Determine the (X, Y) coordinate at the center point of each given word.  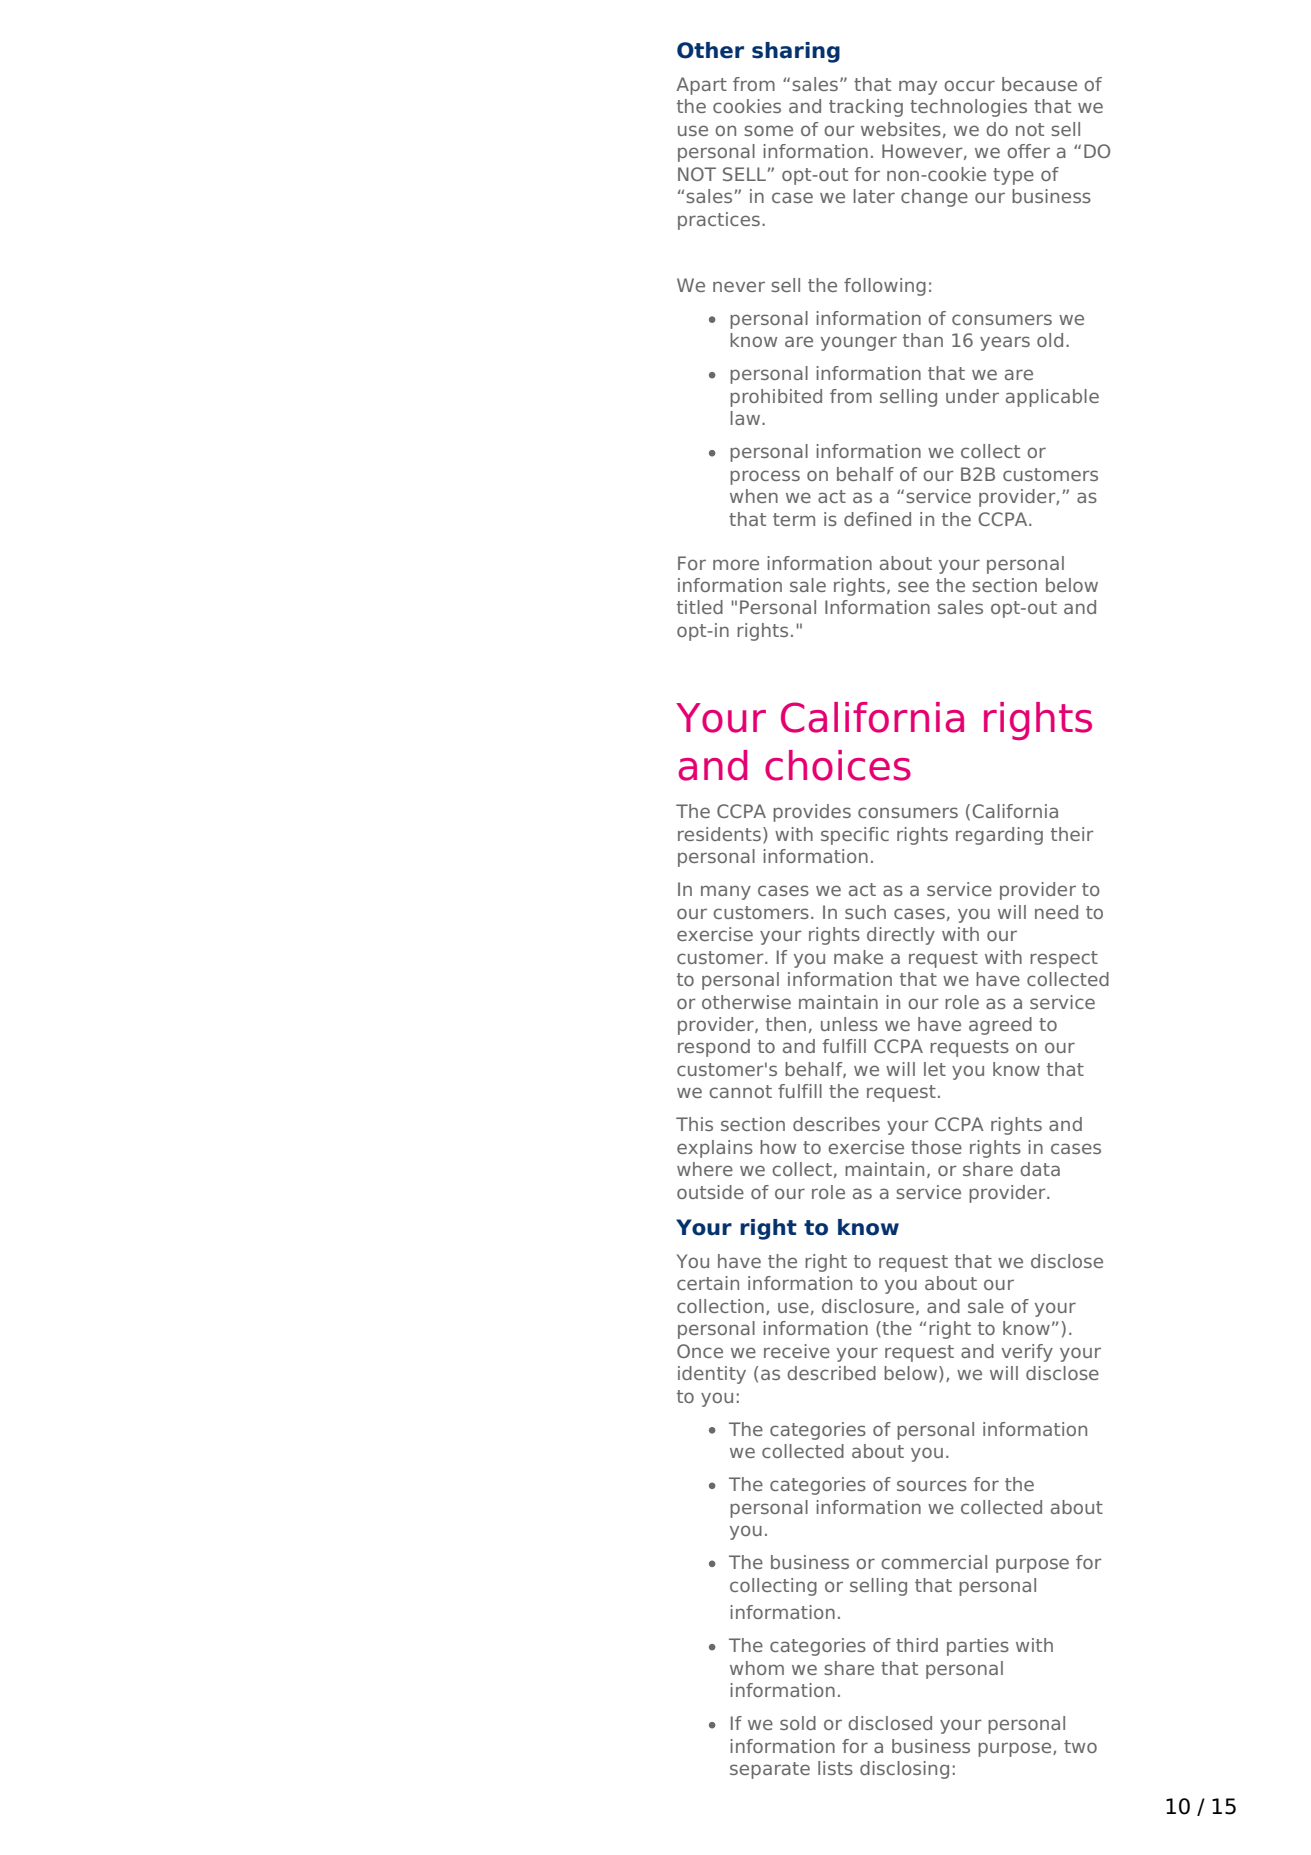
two (1080, 1746)
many (726, 892)
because (1039, 84)
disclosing (904, 1770)
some (768, 130)
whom (757, 1668)
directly (901, 936)
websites (901, 129)
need (1056, 912)
